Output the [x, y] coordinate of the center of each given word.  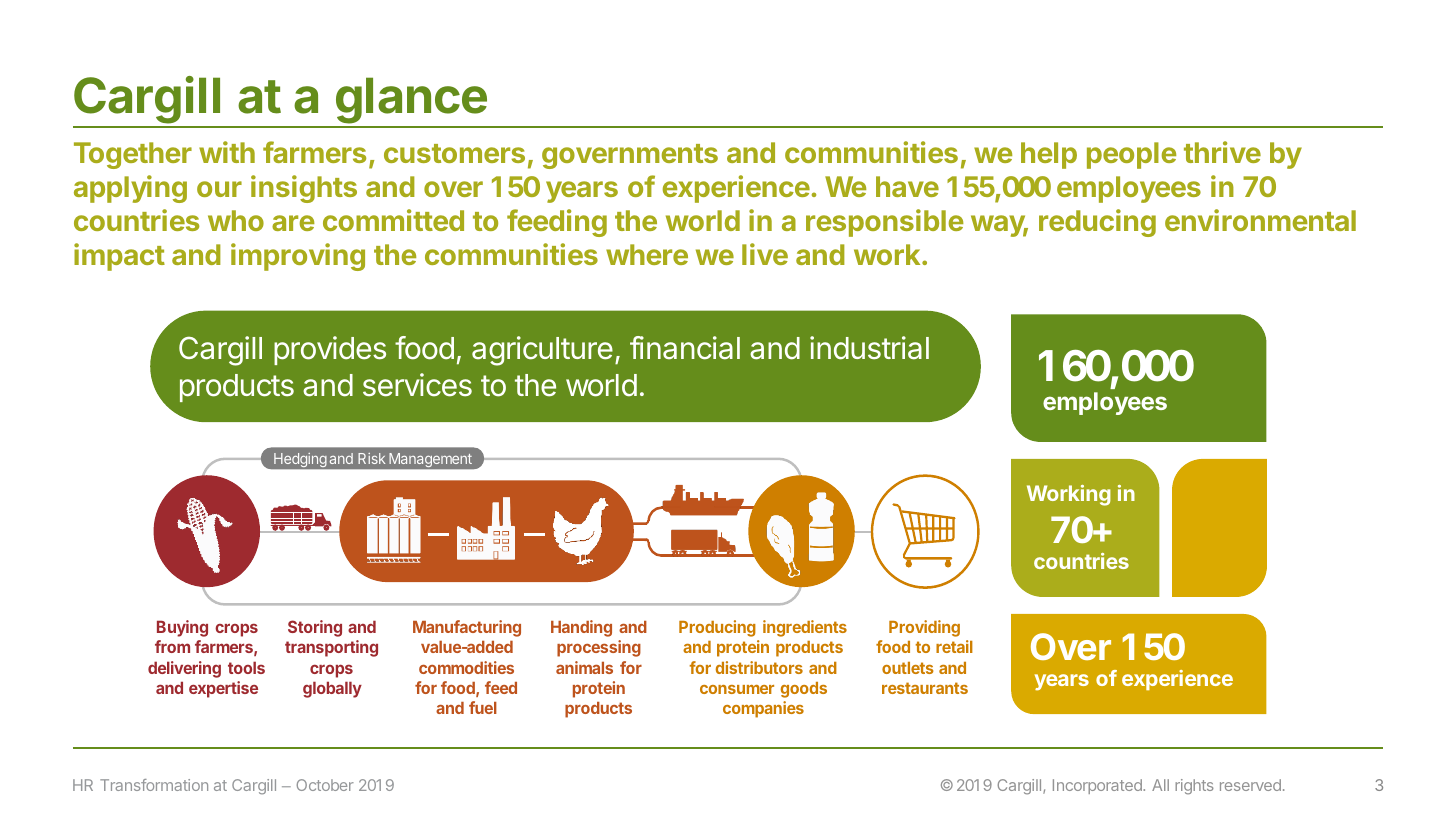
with [227, 152]
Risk [371, 458]
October [325, 785]
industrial [869, 348]
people [1131, 155]
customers [454, 153]
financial [685, 348]
